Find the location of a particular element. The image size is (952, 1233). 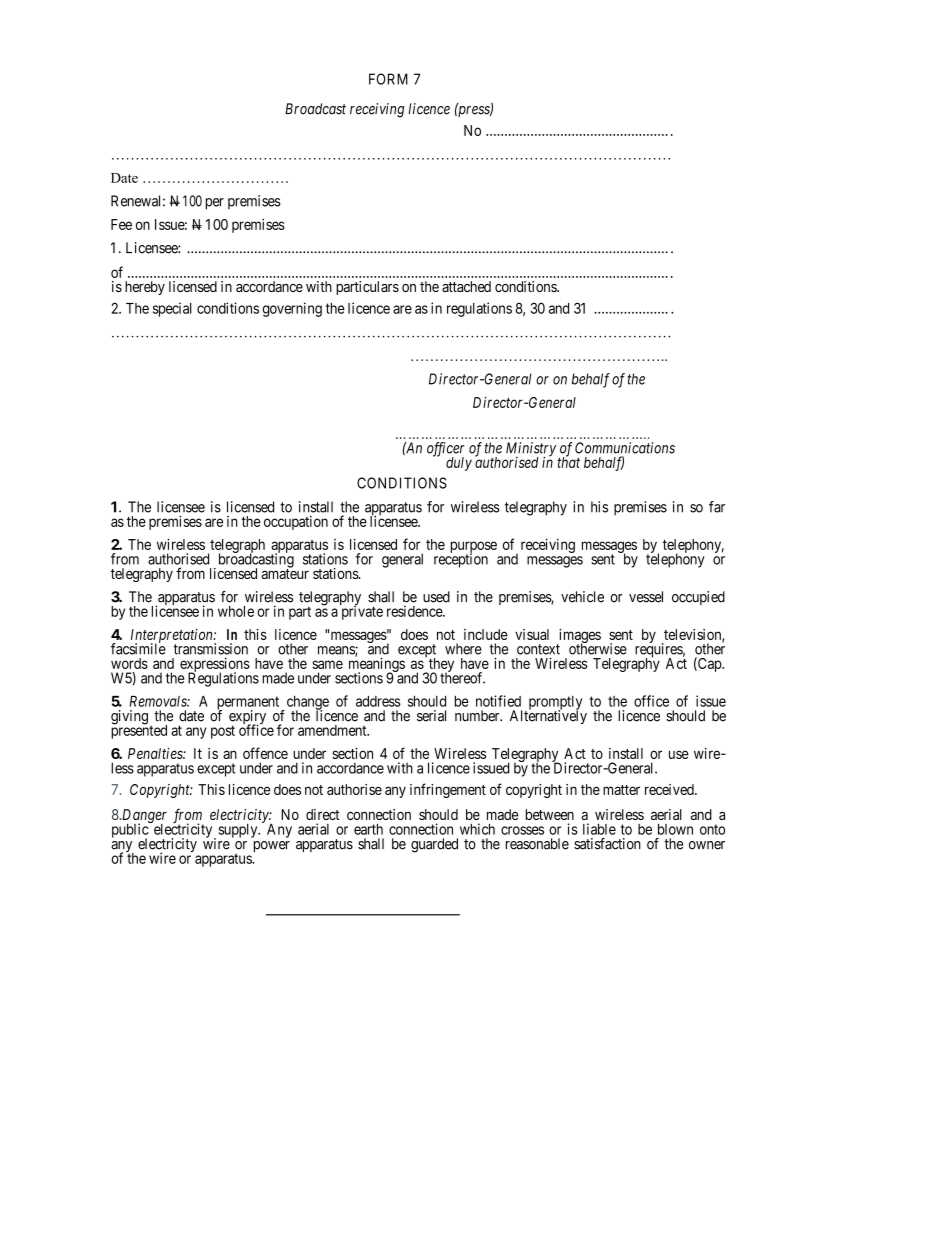

public is located at coordinates (131, 831).
